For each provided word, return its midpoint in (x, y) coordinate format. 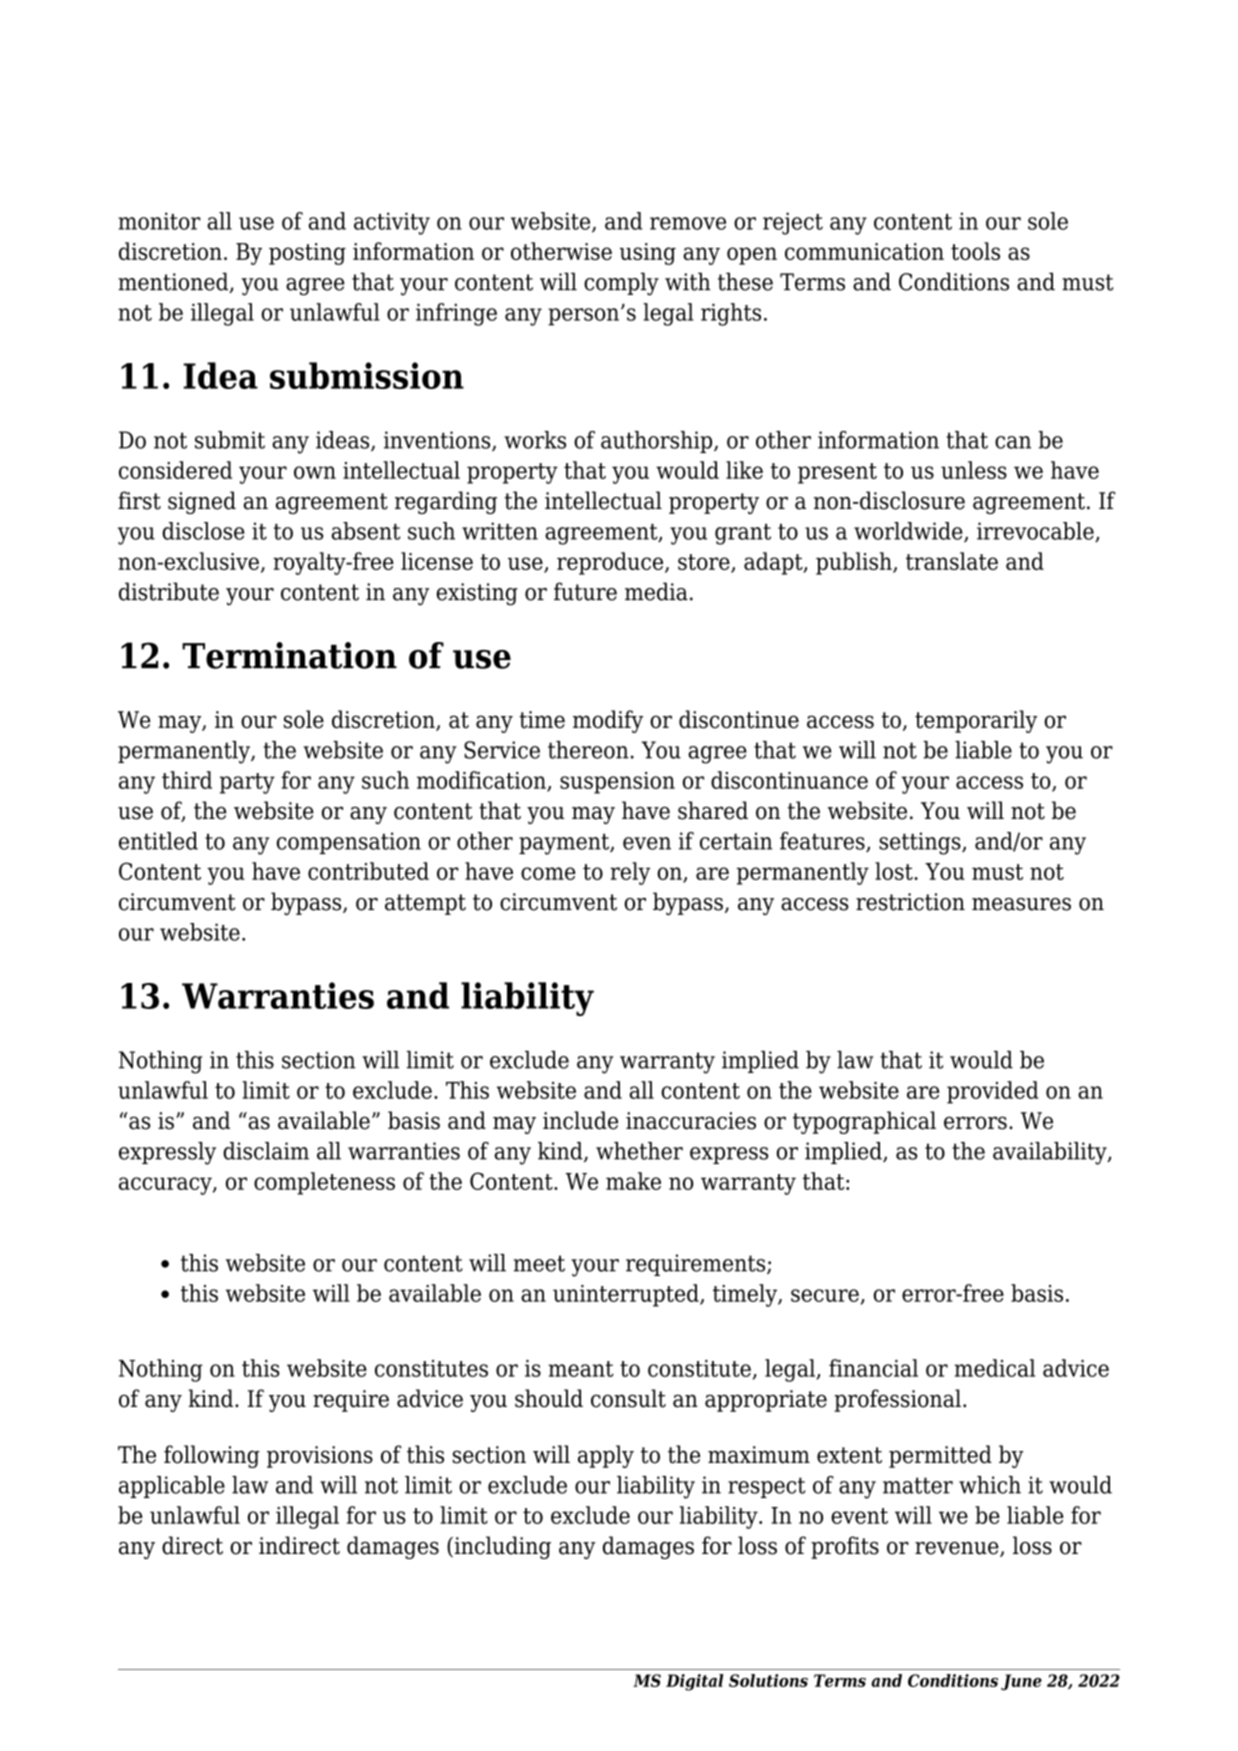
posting (307, 254)
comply (621, 284)
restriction (910, 902)
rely (630, 873)
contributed (368, 871)
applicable (172, 1487)
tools (975, 251)
